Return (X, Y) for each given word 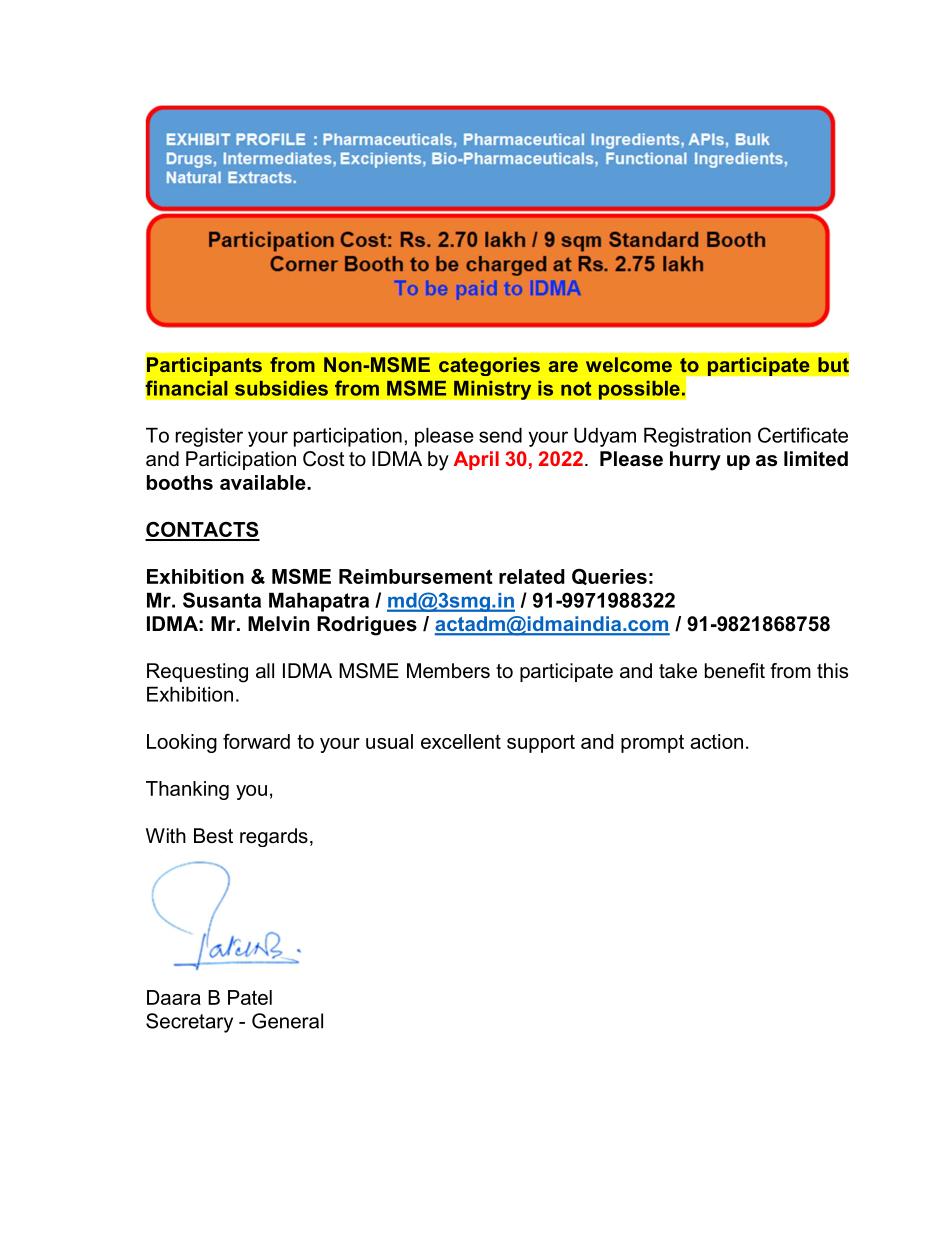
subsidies (281, 388)
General (287, 1021)
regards (274, 837)
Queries (609, 577)
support (541, 743)
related (532, 576)
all (265, 671)
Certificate (803, 435)
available (264, 482)
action (716, 741)
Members (448, 671)
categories (489, 366)
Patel (250, 997)
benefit (735, 671)
